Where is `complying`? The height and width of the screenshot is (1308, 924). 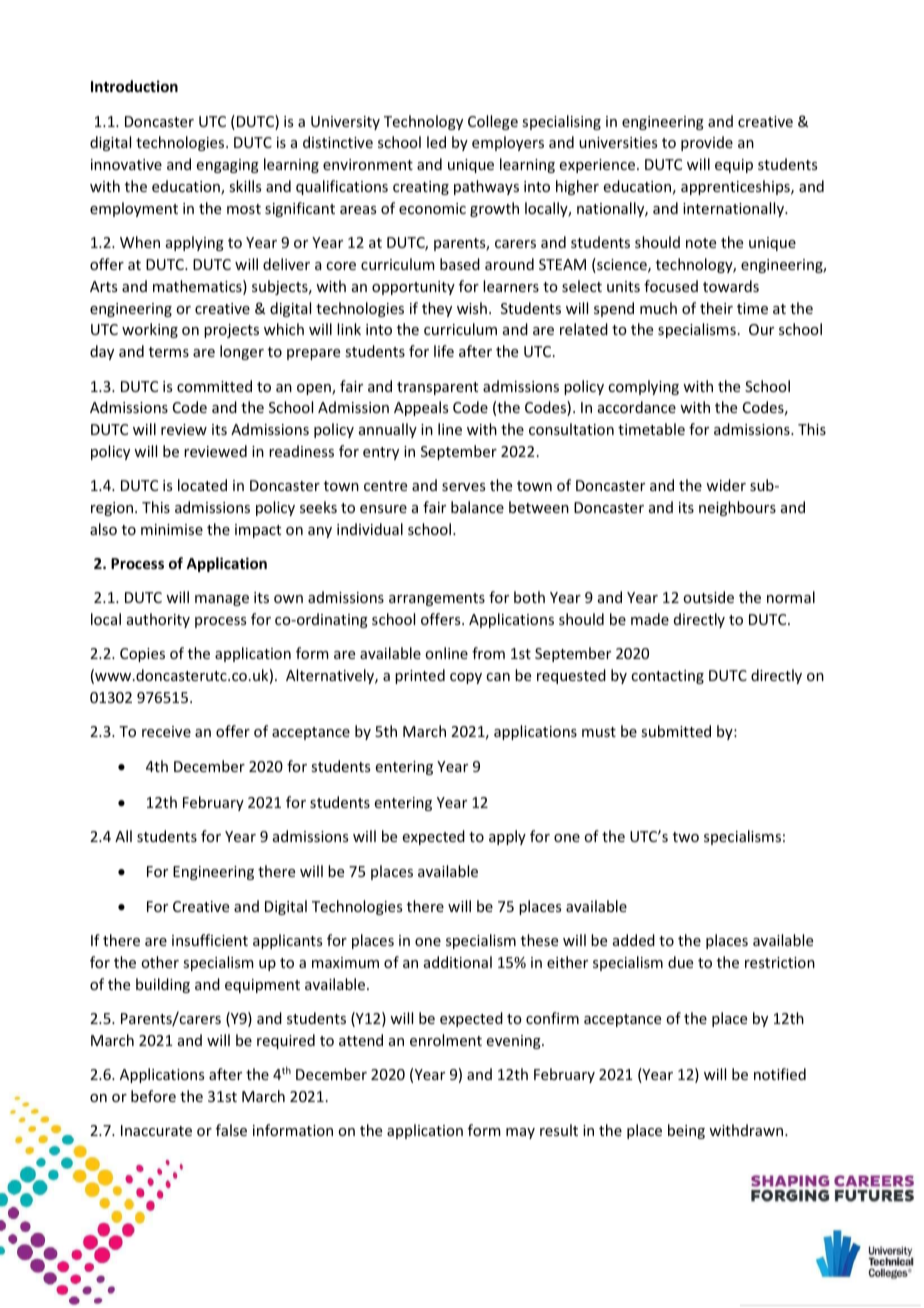
complying is located at coordinates (643, 387).
